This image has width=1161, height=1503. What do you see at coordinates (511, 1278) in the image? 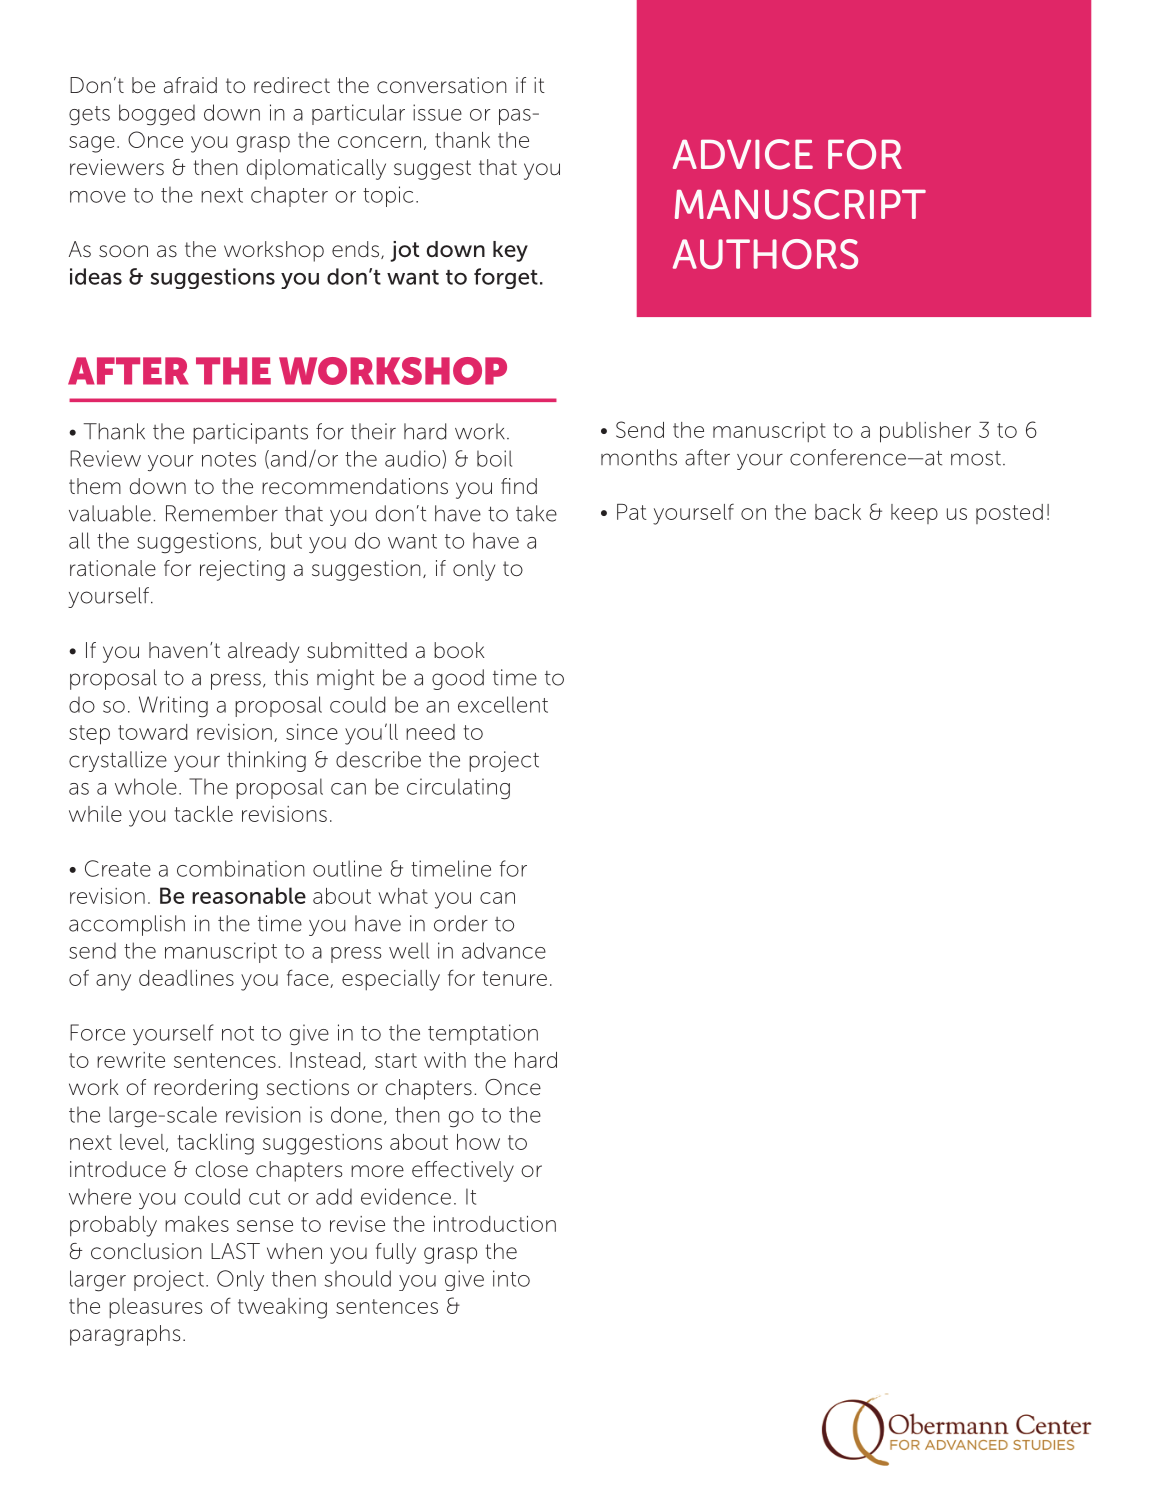
I see `into` at bounding box center [511, 1278].
